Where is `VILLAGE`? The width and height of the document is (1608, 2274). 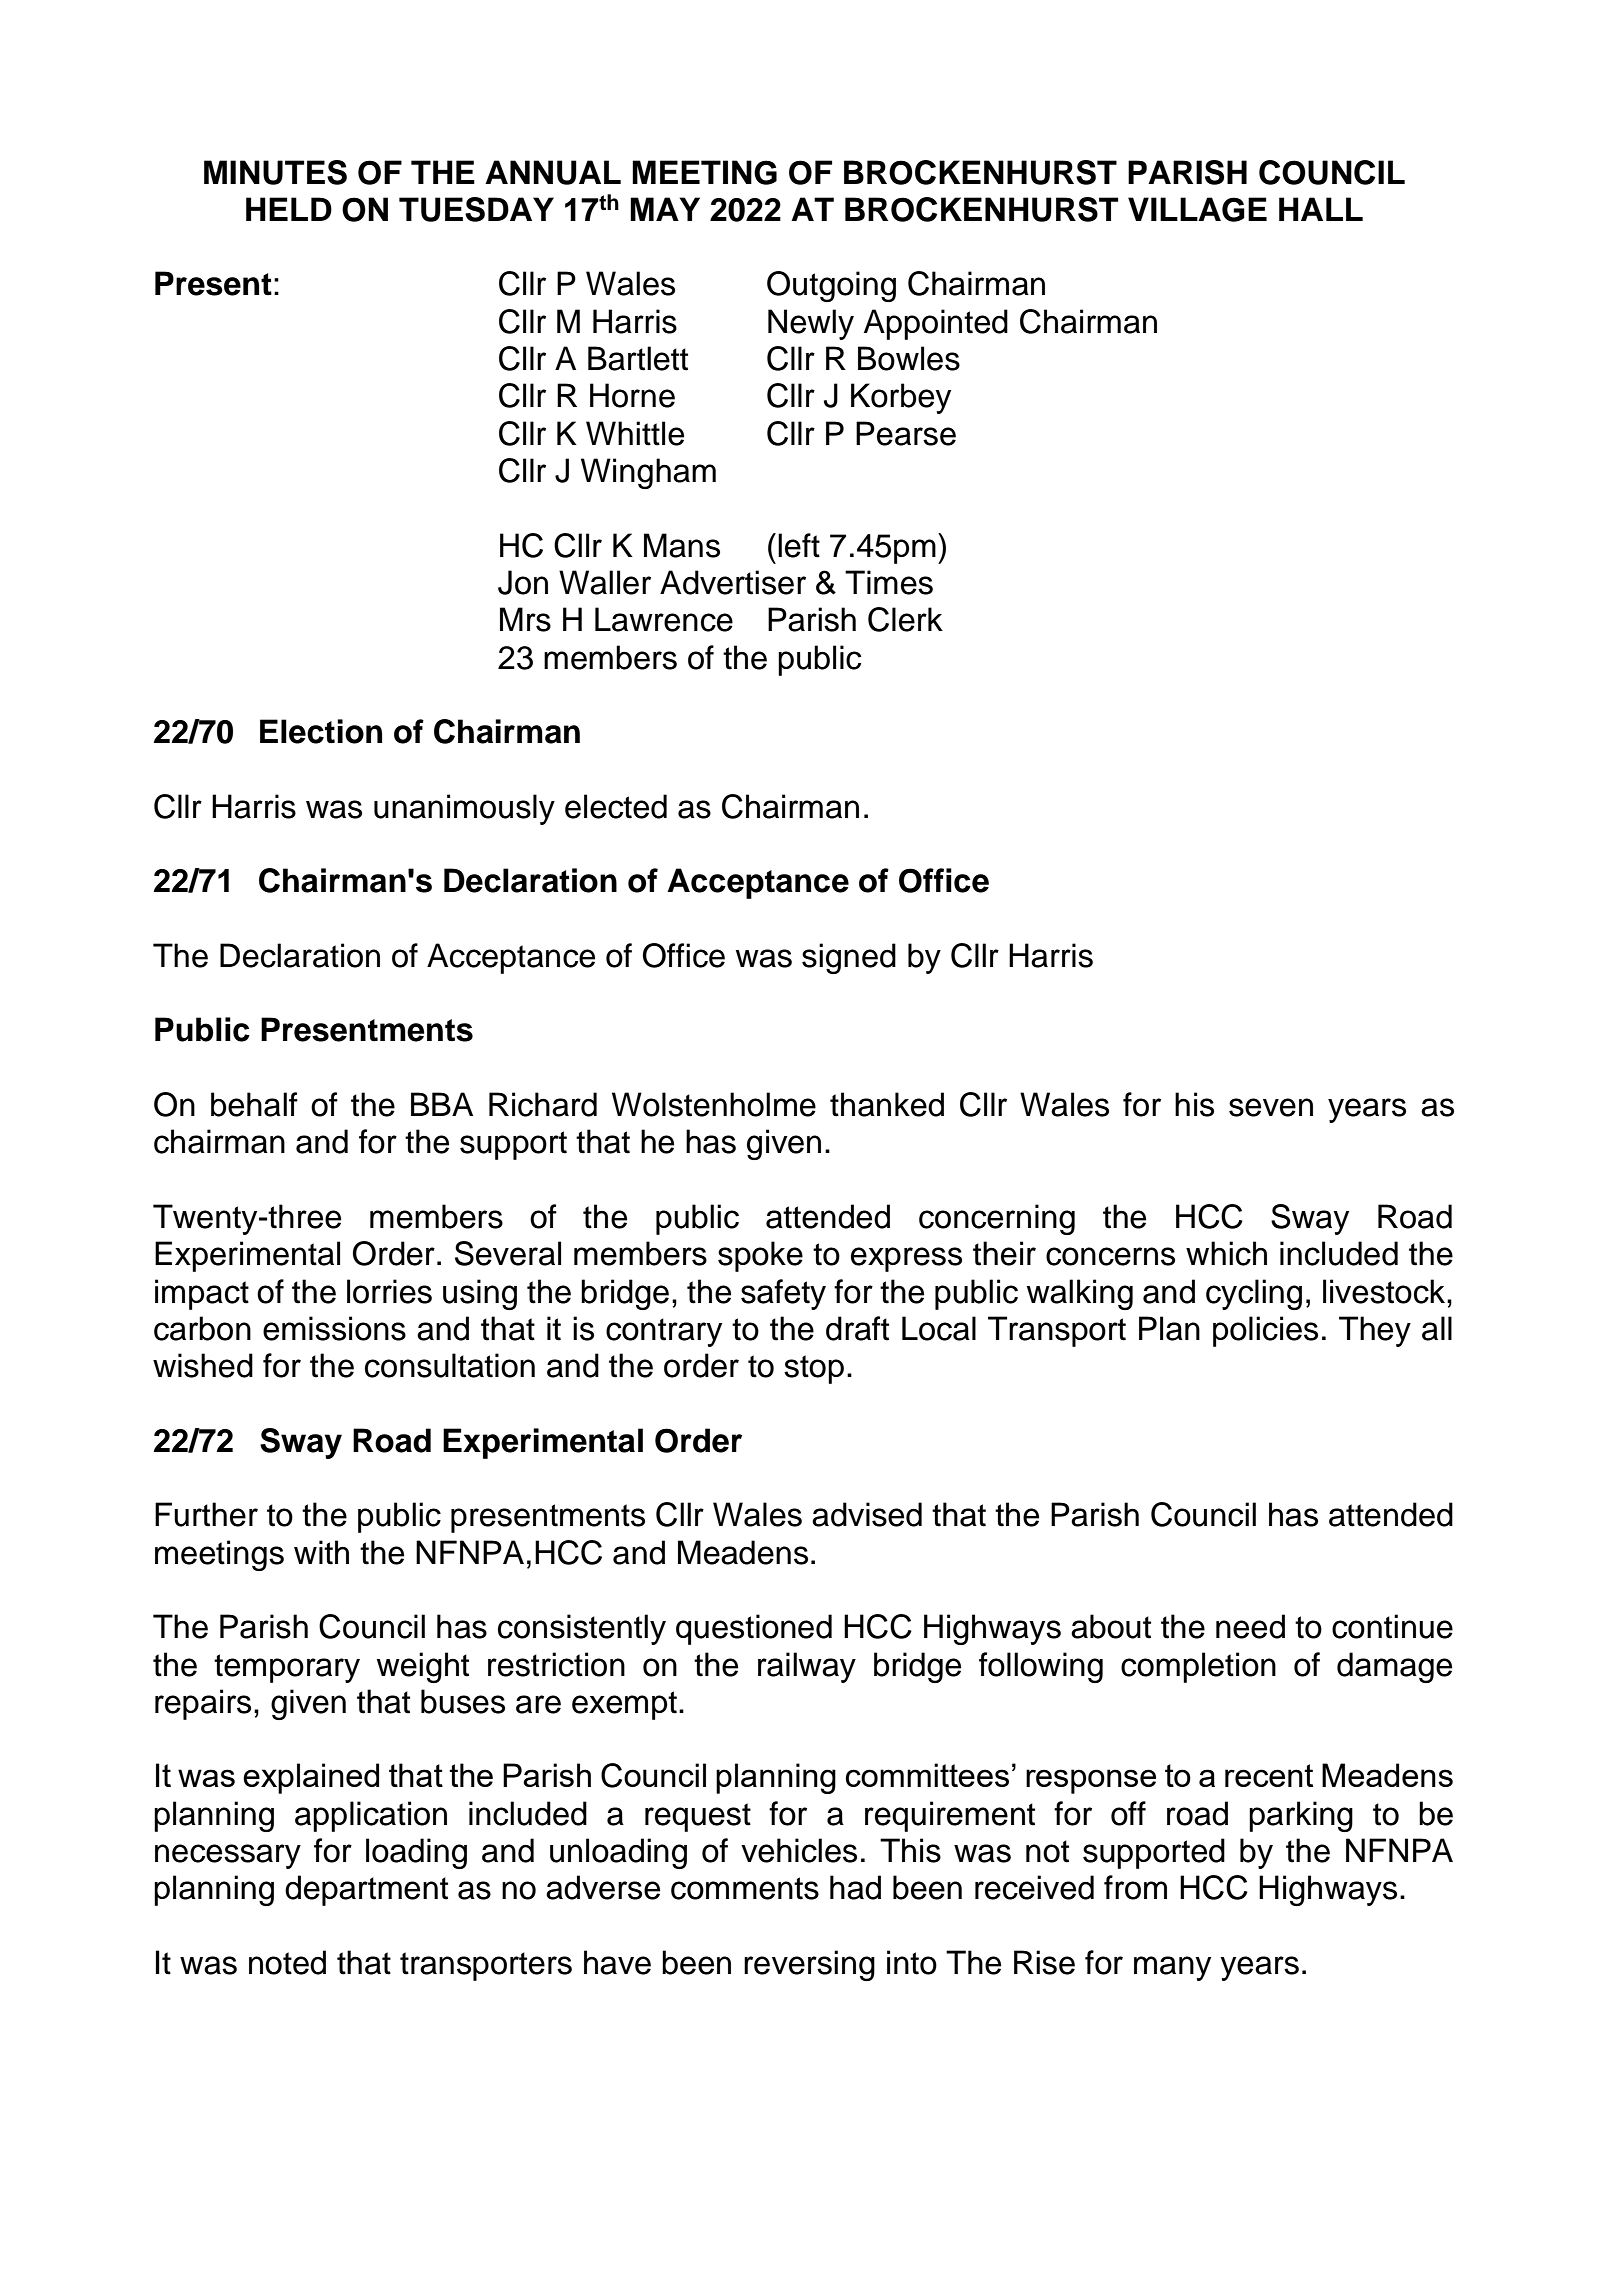
VILLAGE is located at coordinates (1197, 209).
